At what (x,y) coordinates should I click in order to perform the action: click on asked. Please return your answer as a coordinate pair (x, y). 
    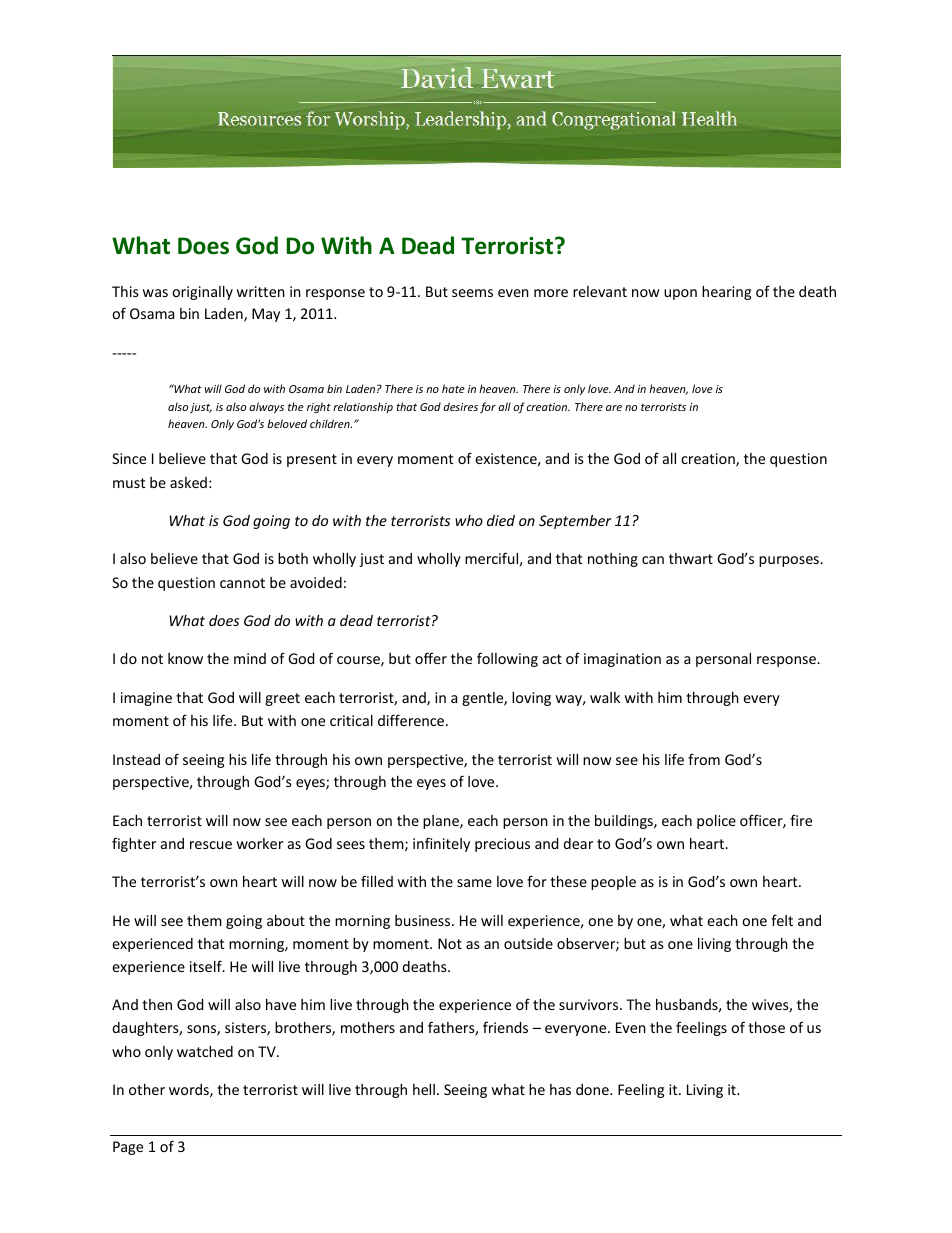
    Looking at the image, I should click on (188, 482).
